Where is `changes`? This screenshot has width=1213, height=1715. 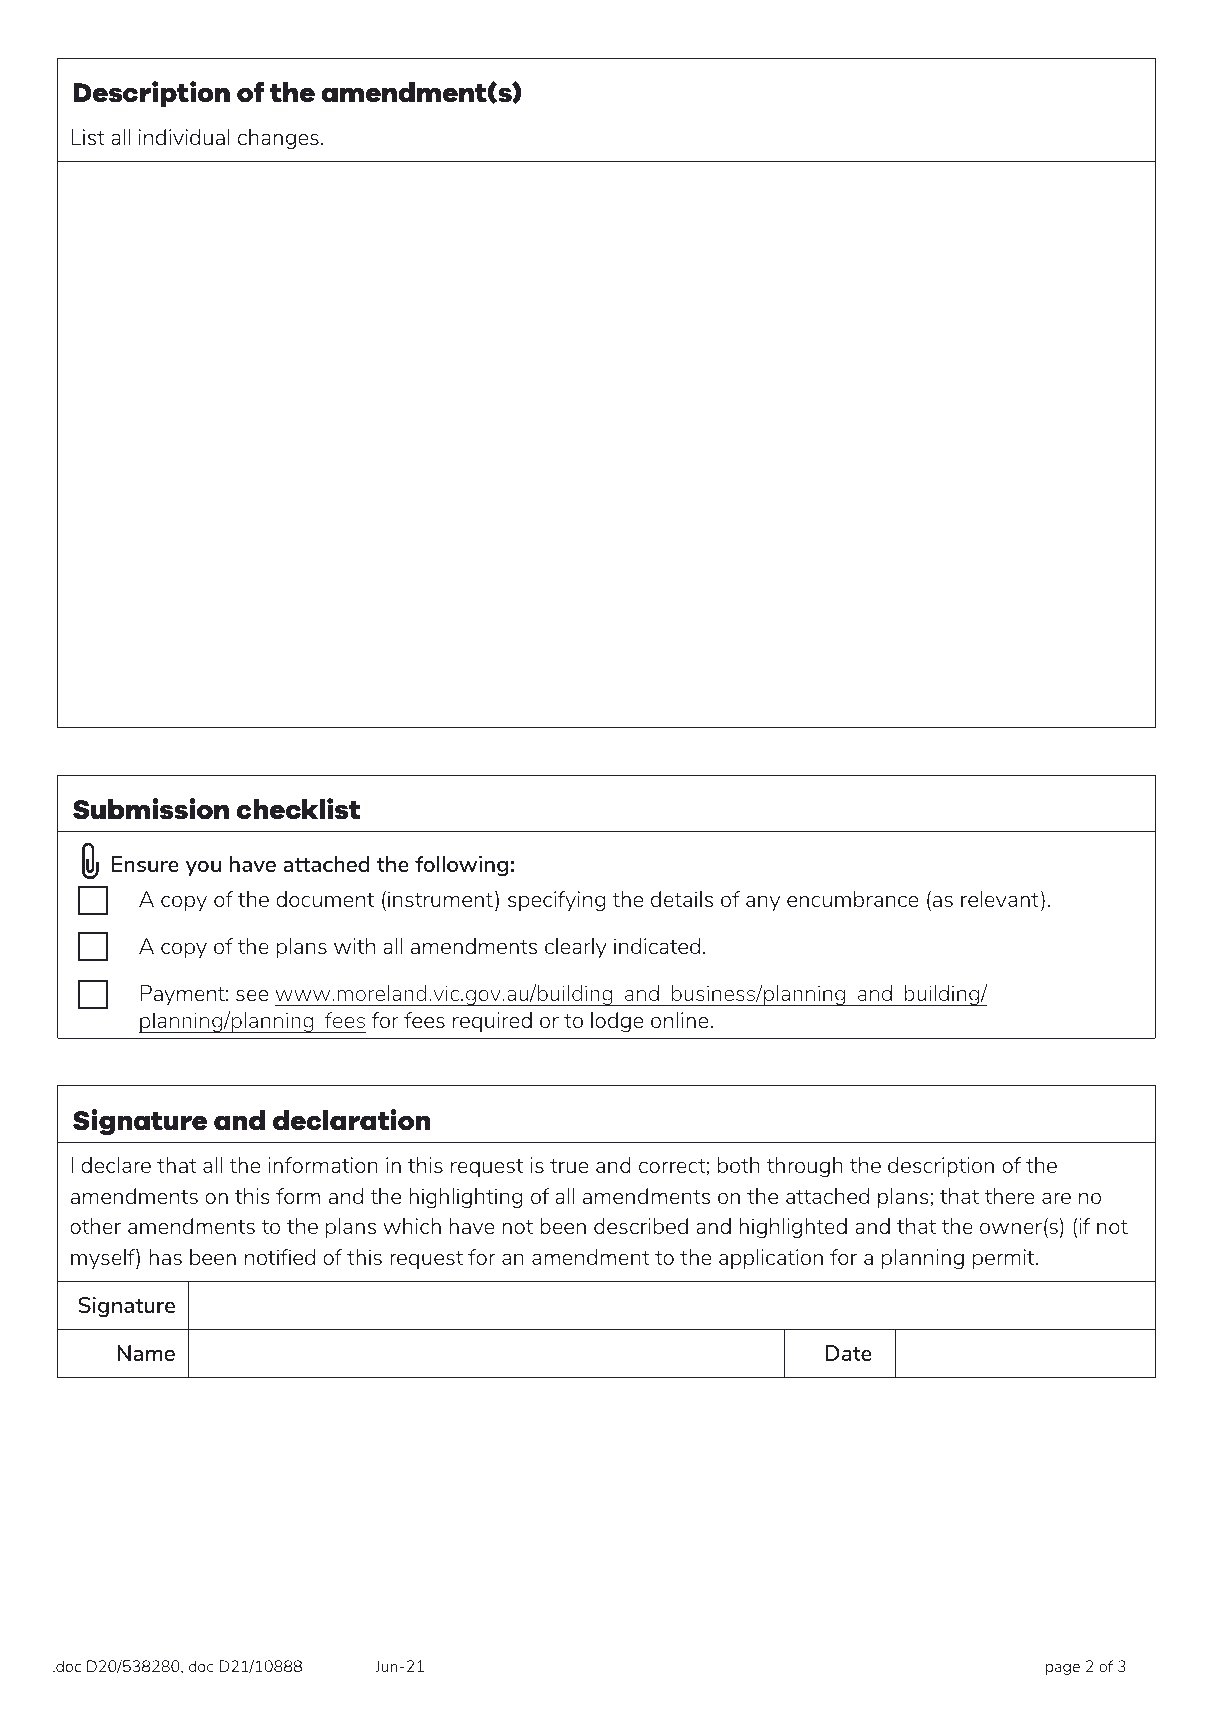
changes is located at coordinates (278, 139).
